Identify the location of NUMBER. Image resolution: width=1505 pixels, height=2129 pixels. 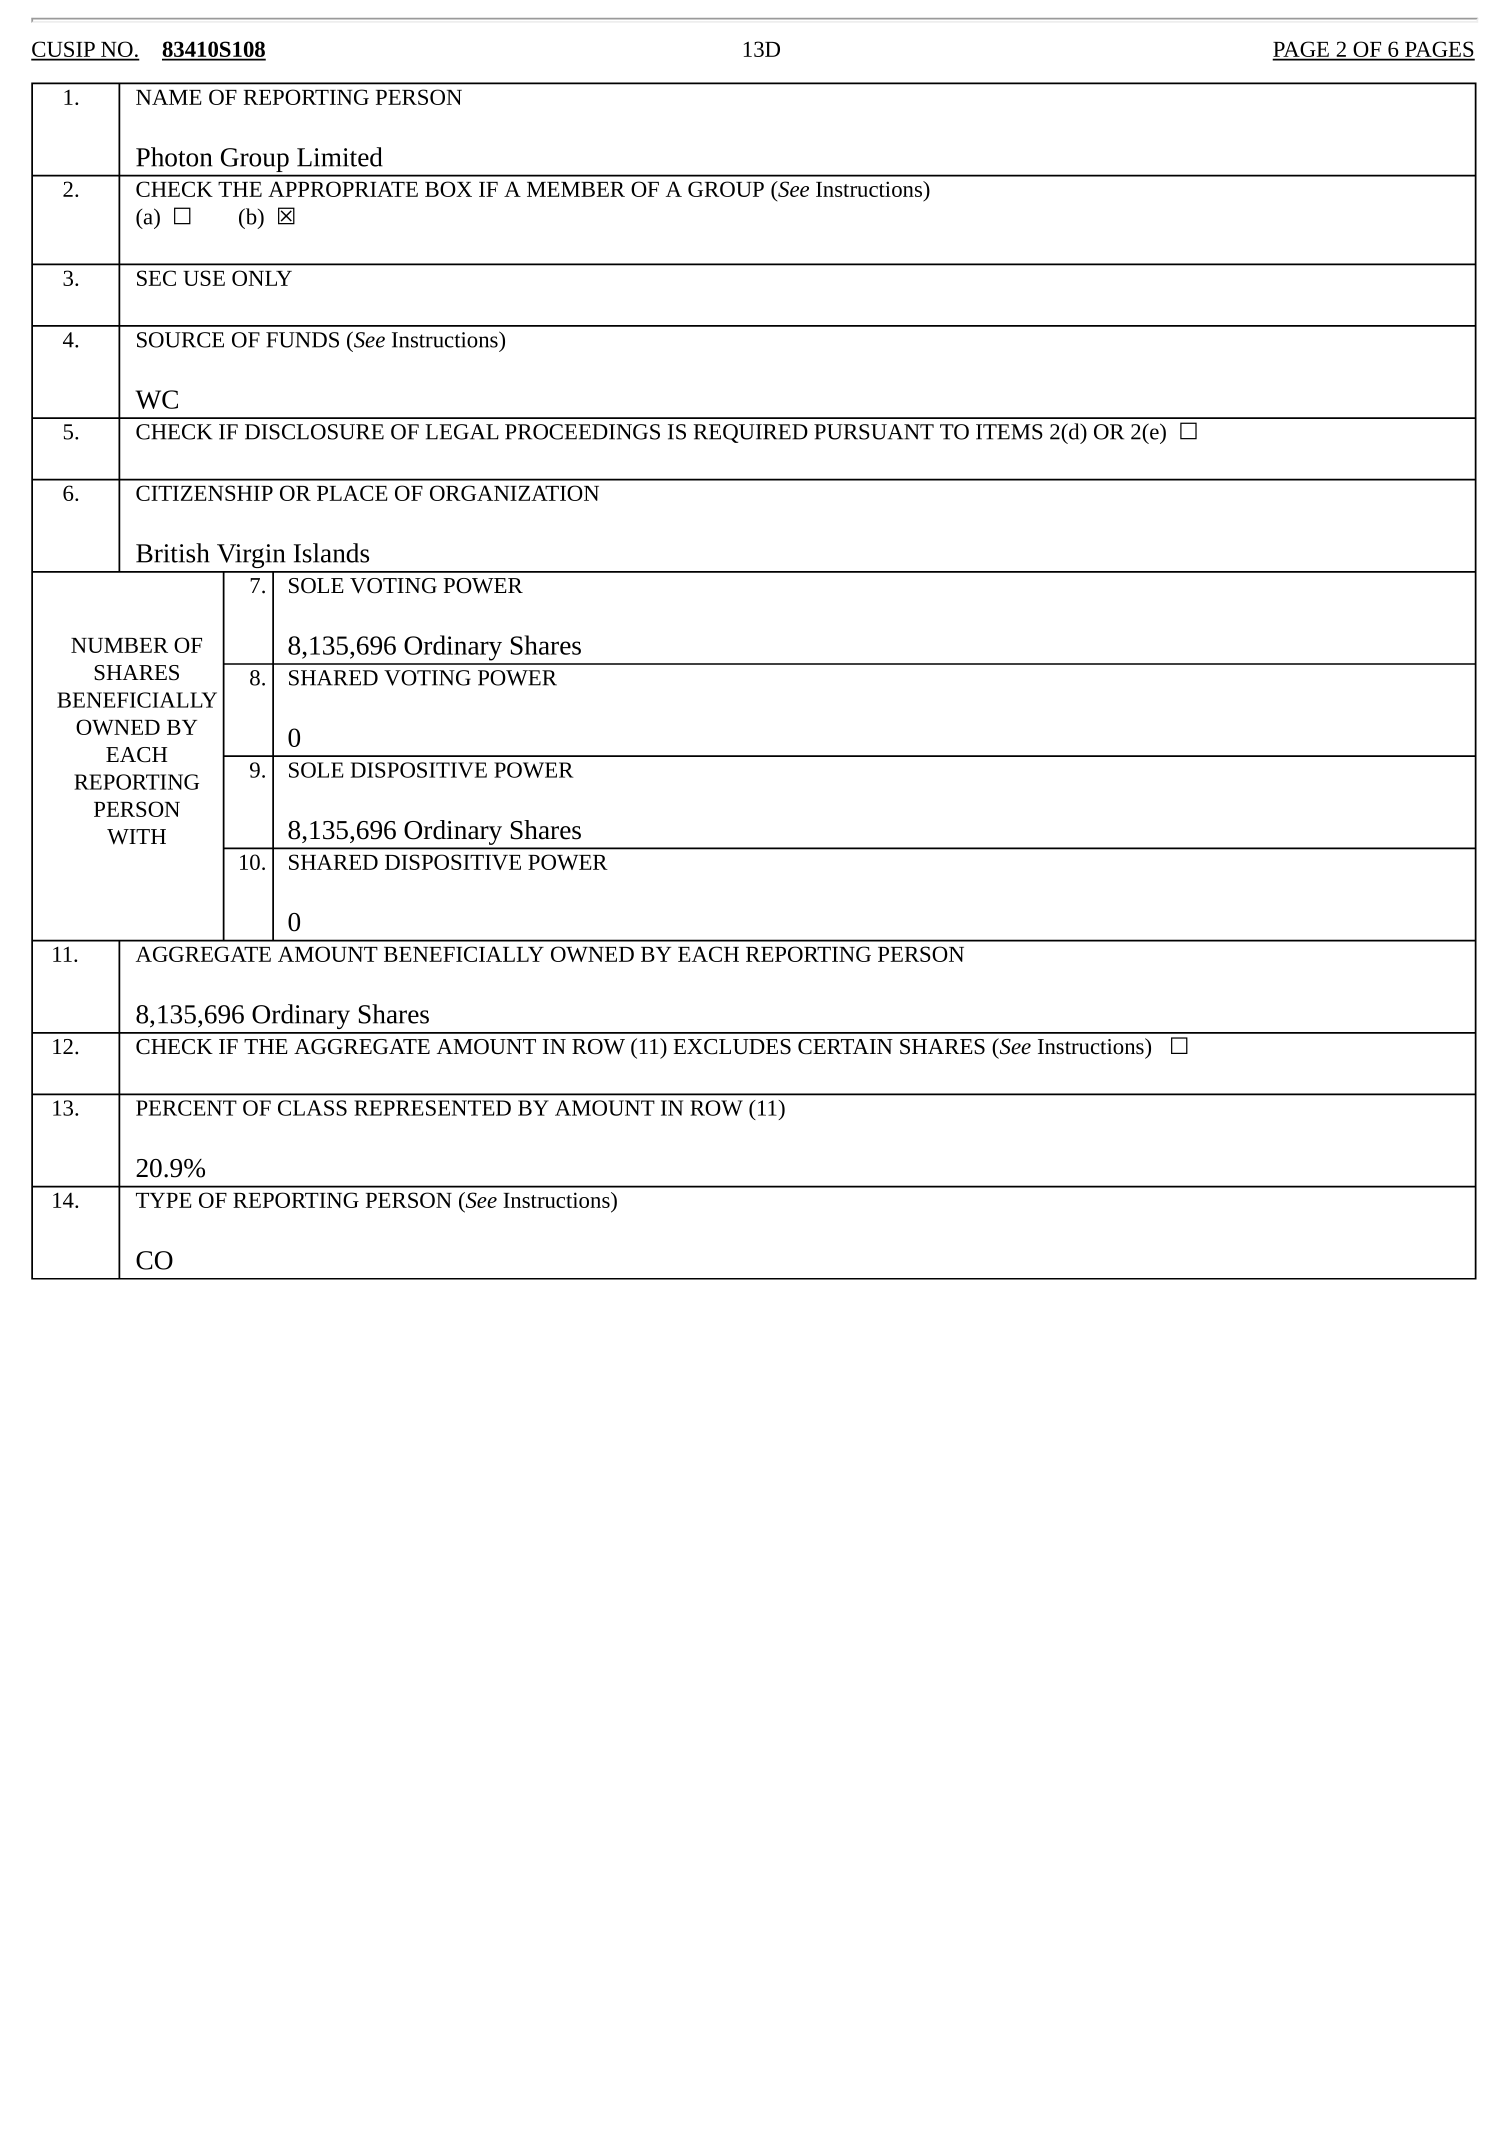
(119, 645).
